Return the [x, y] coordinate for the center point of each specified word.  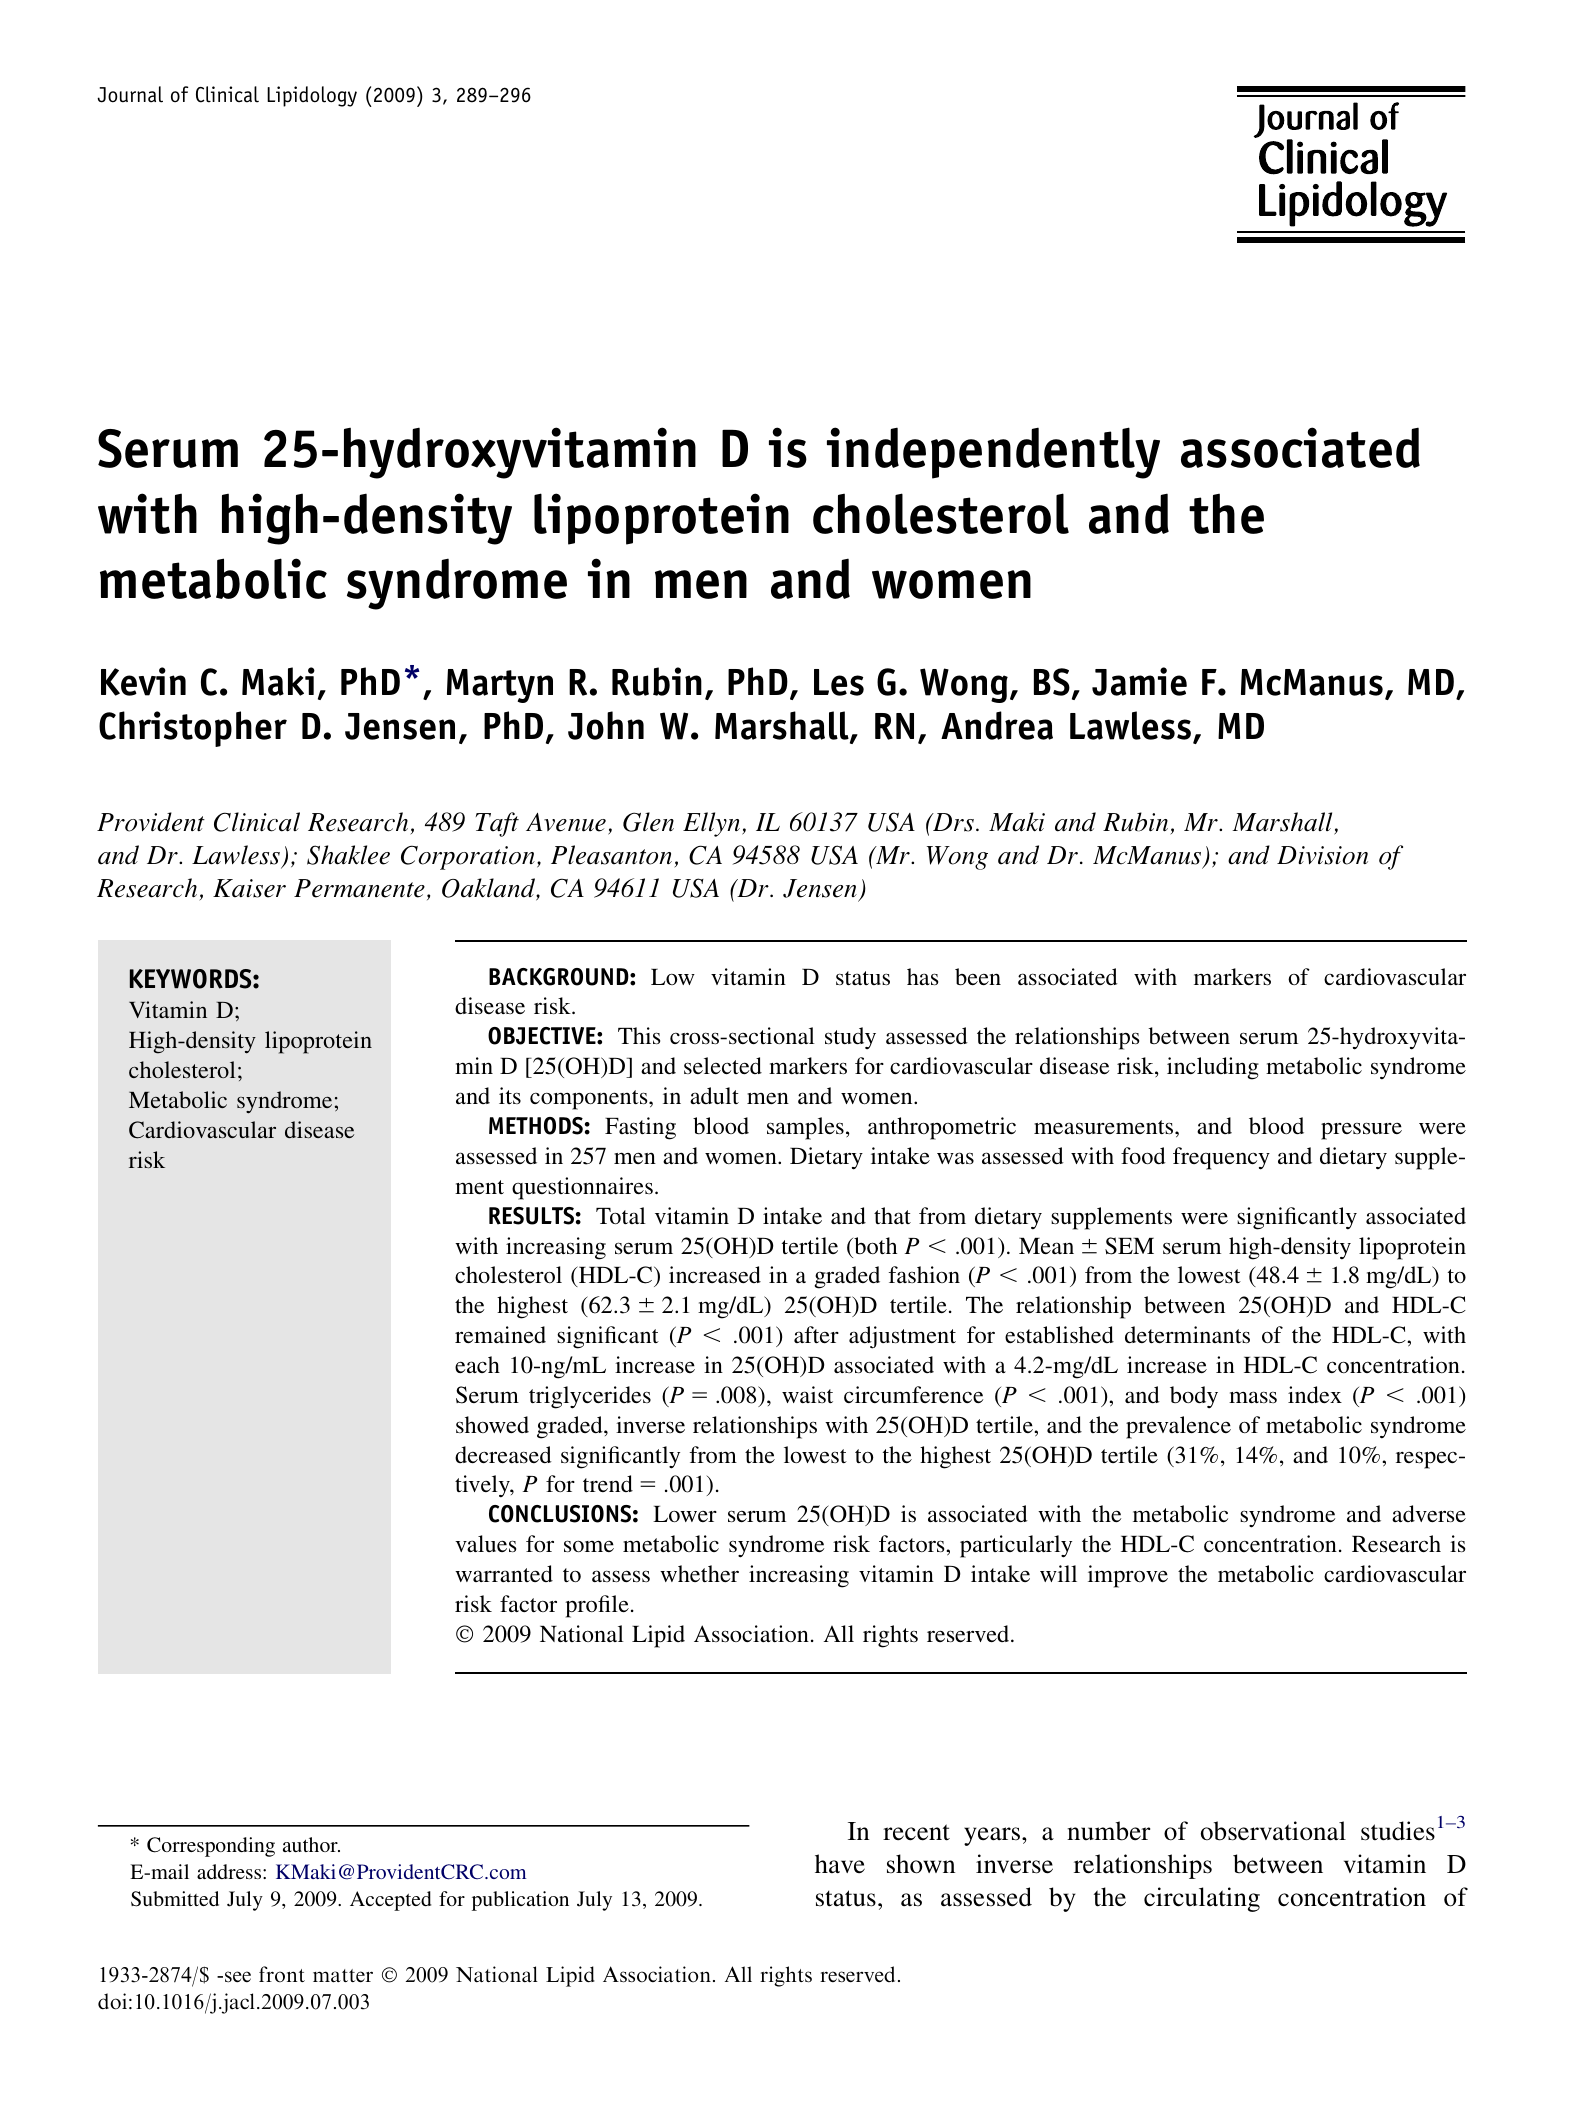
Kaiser [249, 888]
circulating [1202, 1899]
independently [993, 453]
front [282, 1974]
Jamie [1139, 681]
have [840, 1864]
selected [723, 1065]
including [1213, 1068]
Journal [130, 94]
